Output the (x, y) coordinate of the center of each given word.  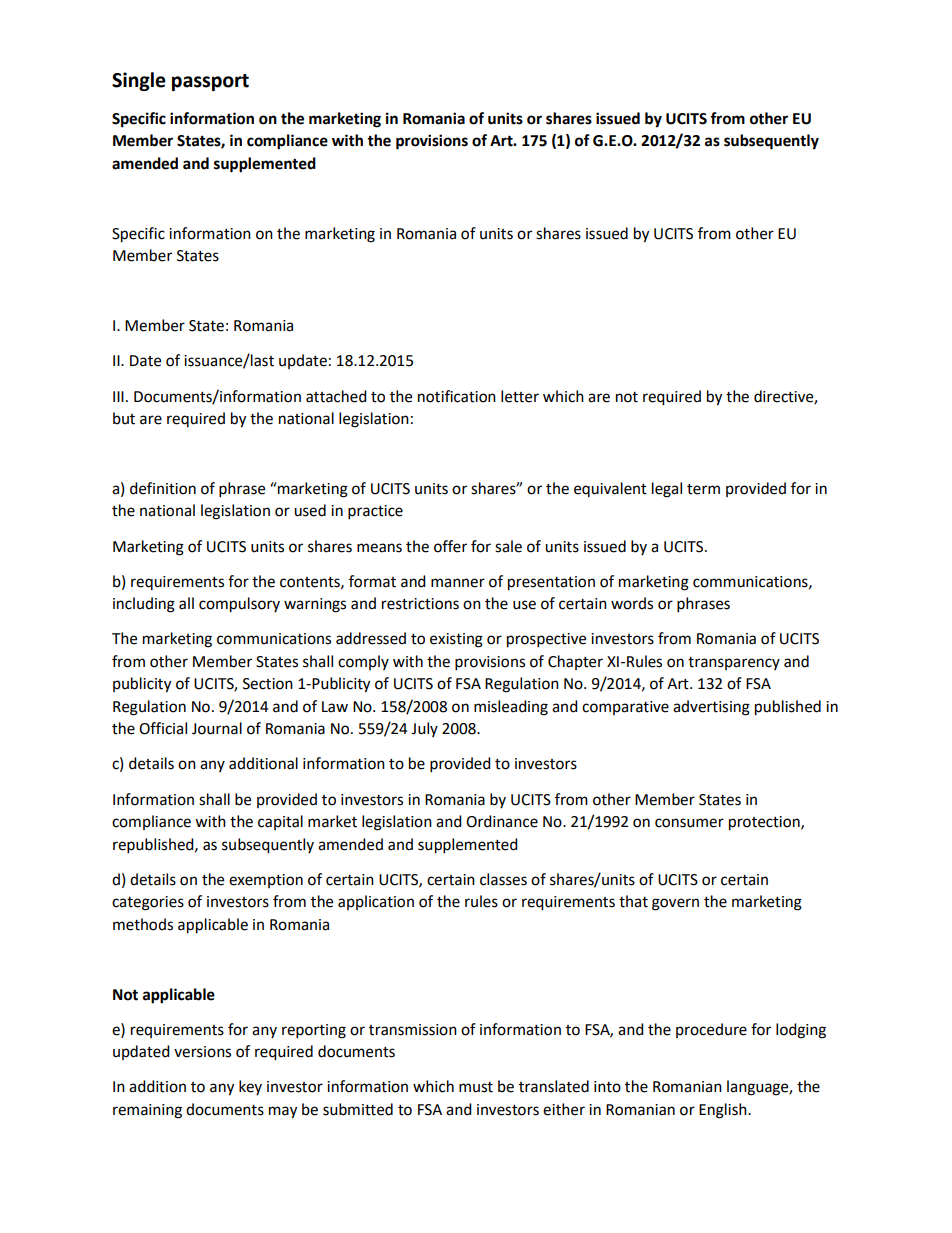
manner (458, 583)
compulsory (239, 605)
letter (520, 396)
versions (202, 1052)
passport (210, 82)
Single (139, 81)
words (632, 603)
